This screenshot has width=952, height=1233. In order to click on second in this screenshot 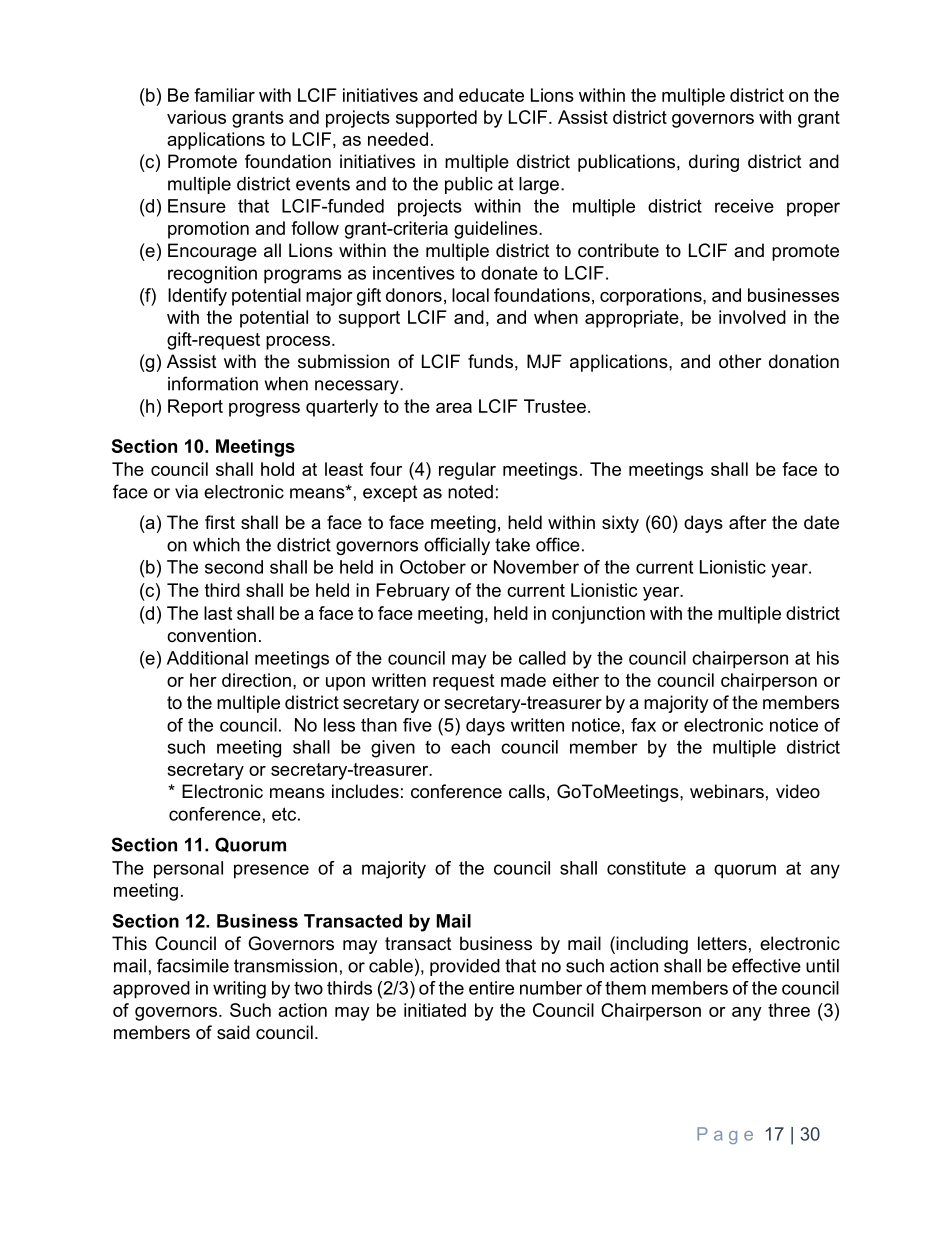, I will do `click(234, 567)`.
